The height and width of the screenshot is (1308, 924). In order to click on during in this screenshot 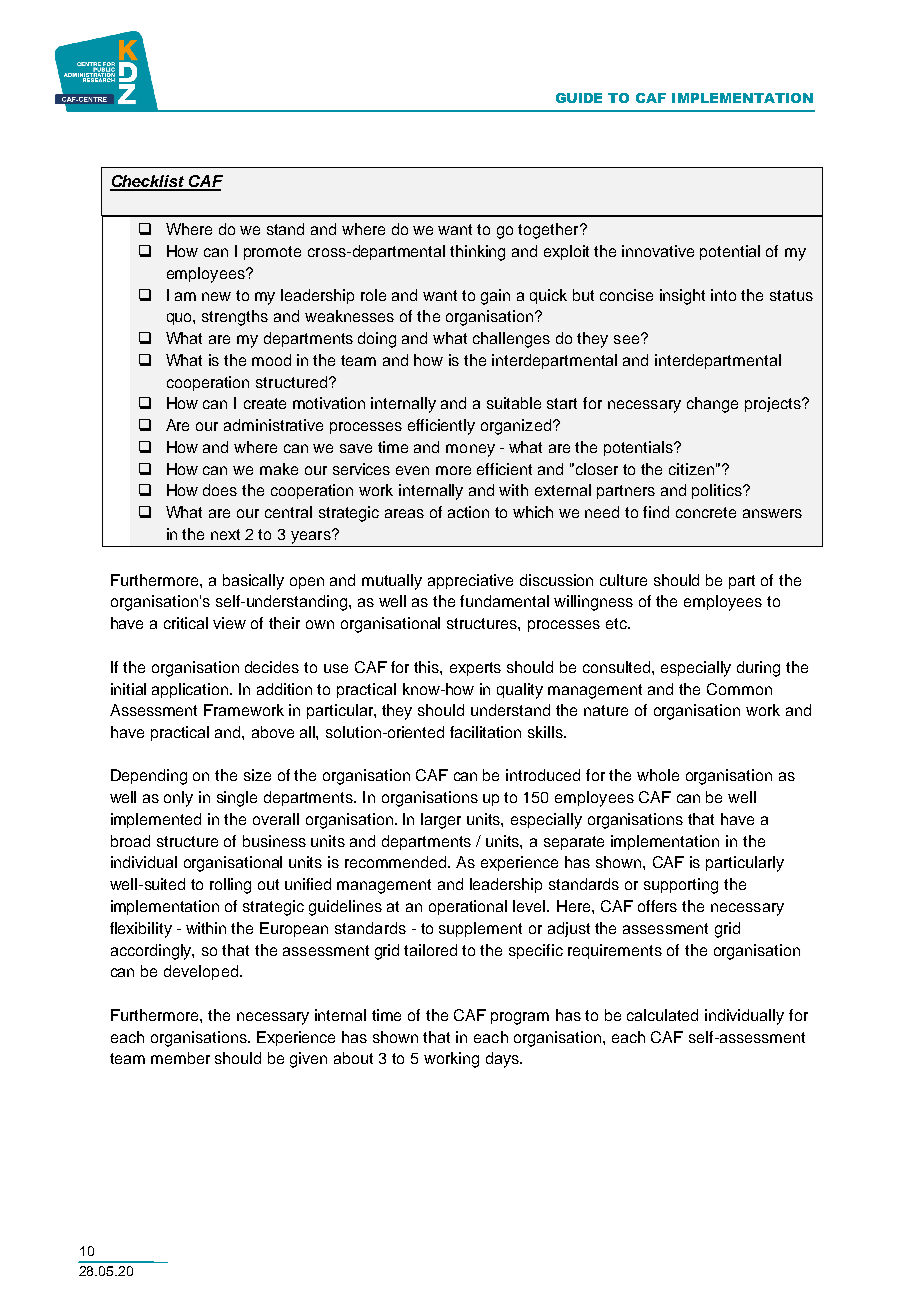, I will do `click(758, 669)`.
